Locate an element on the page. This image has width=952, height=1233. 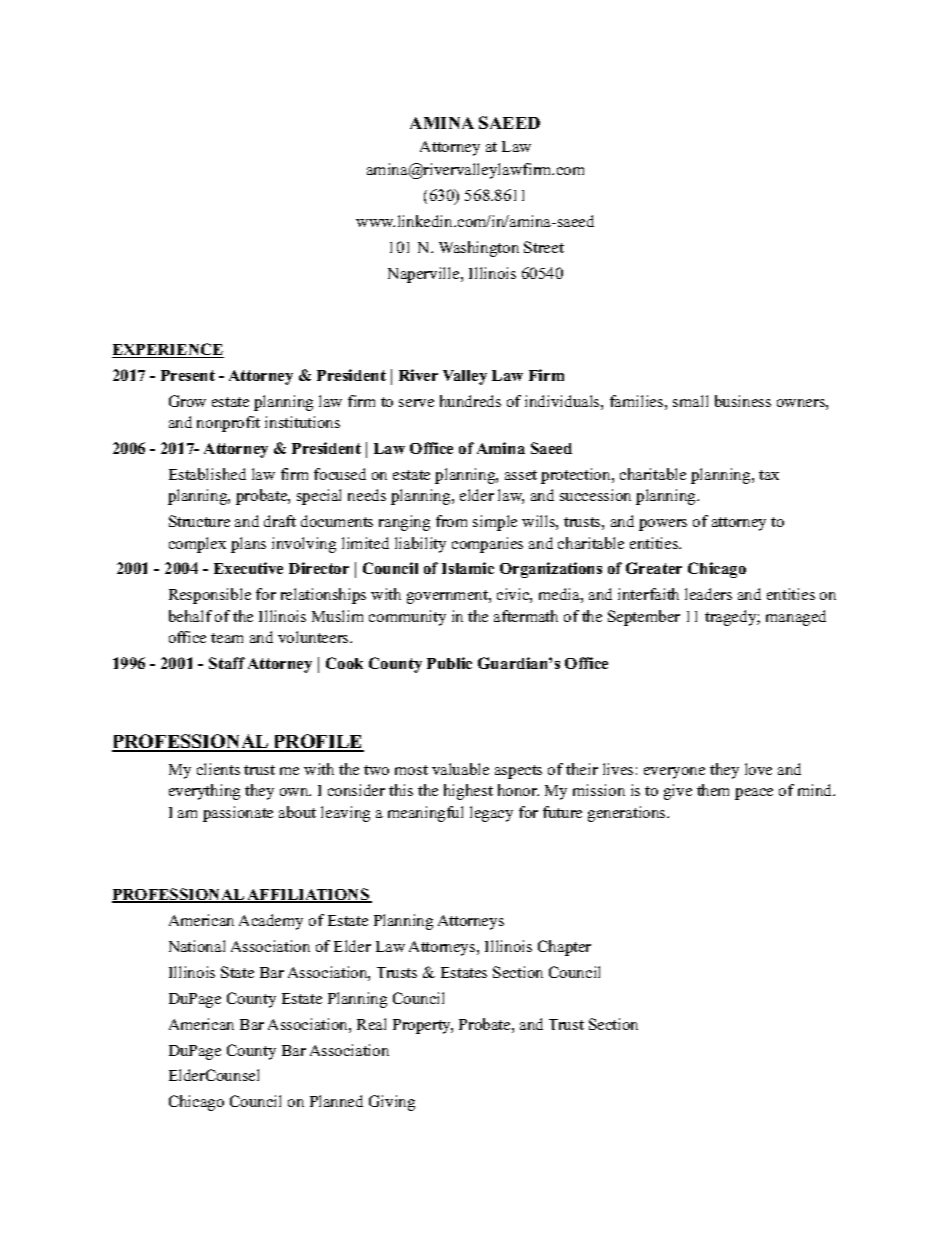
peace is located at coordinates (754, 794).
